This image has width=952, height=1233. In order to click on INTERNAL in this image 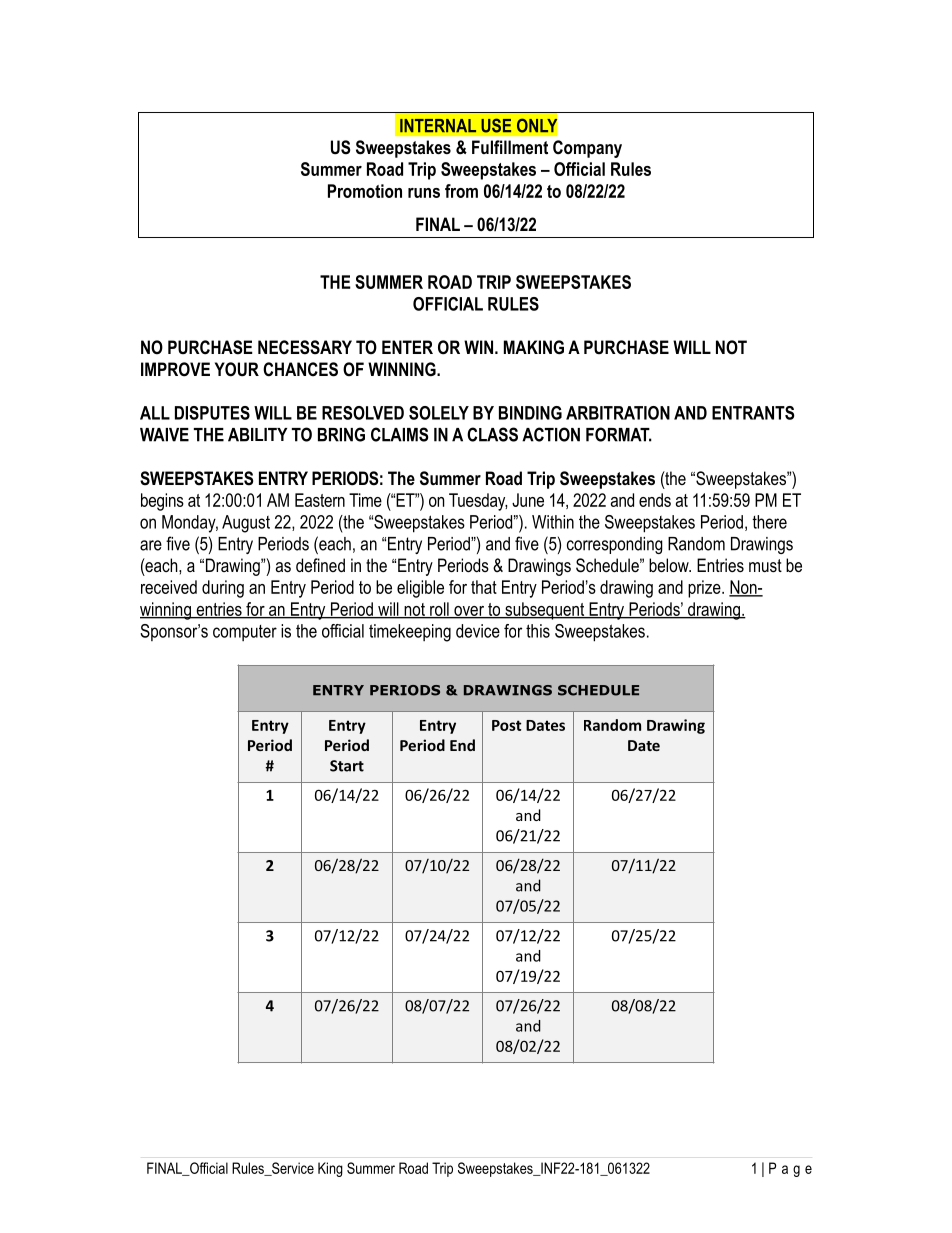, I will do `click(438, 125)`.
